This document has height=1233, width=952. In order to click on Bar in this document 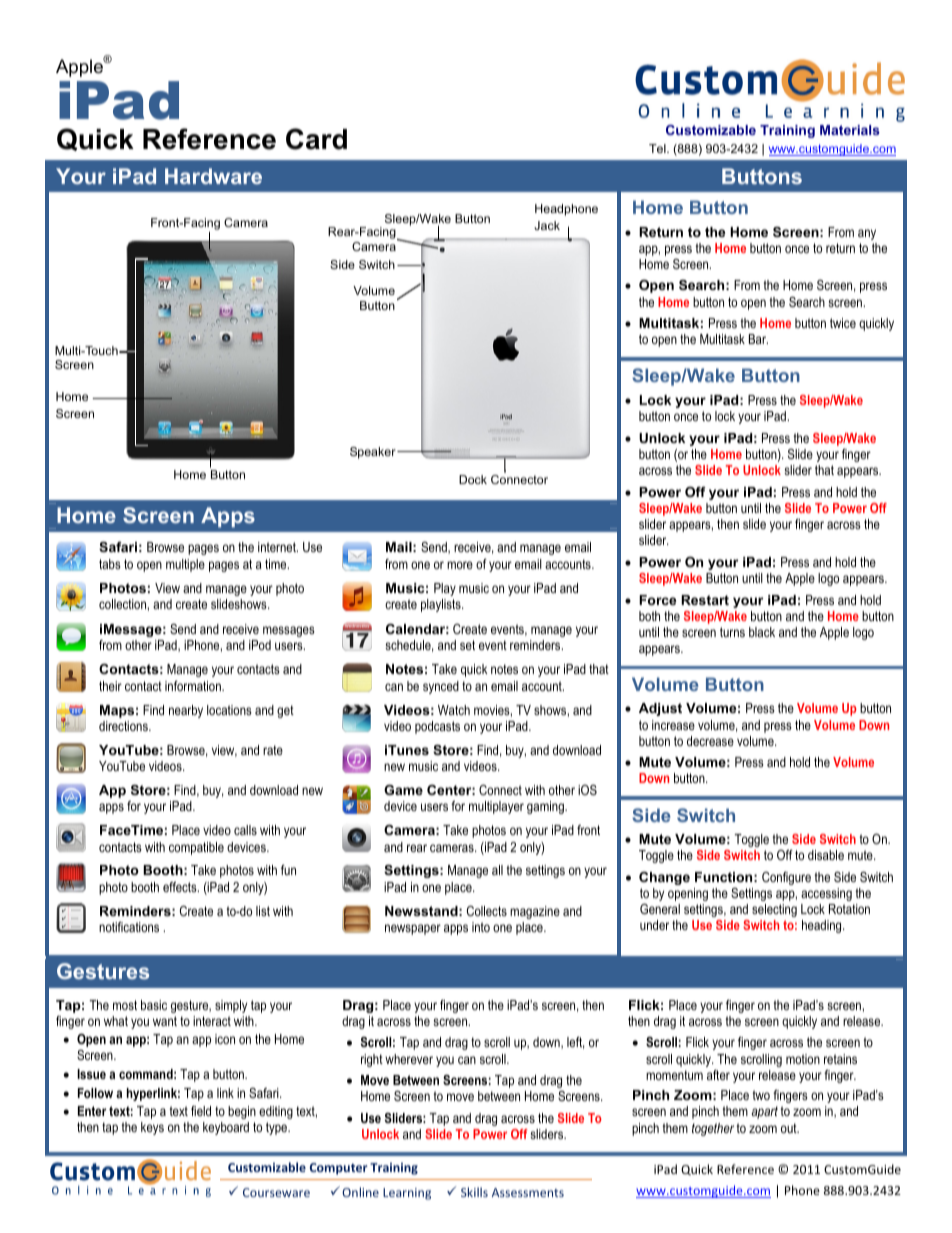, I will do `click(758, 339)`.
